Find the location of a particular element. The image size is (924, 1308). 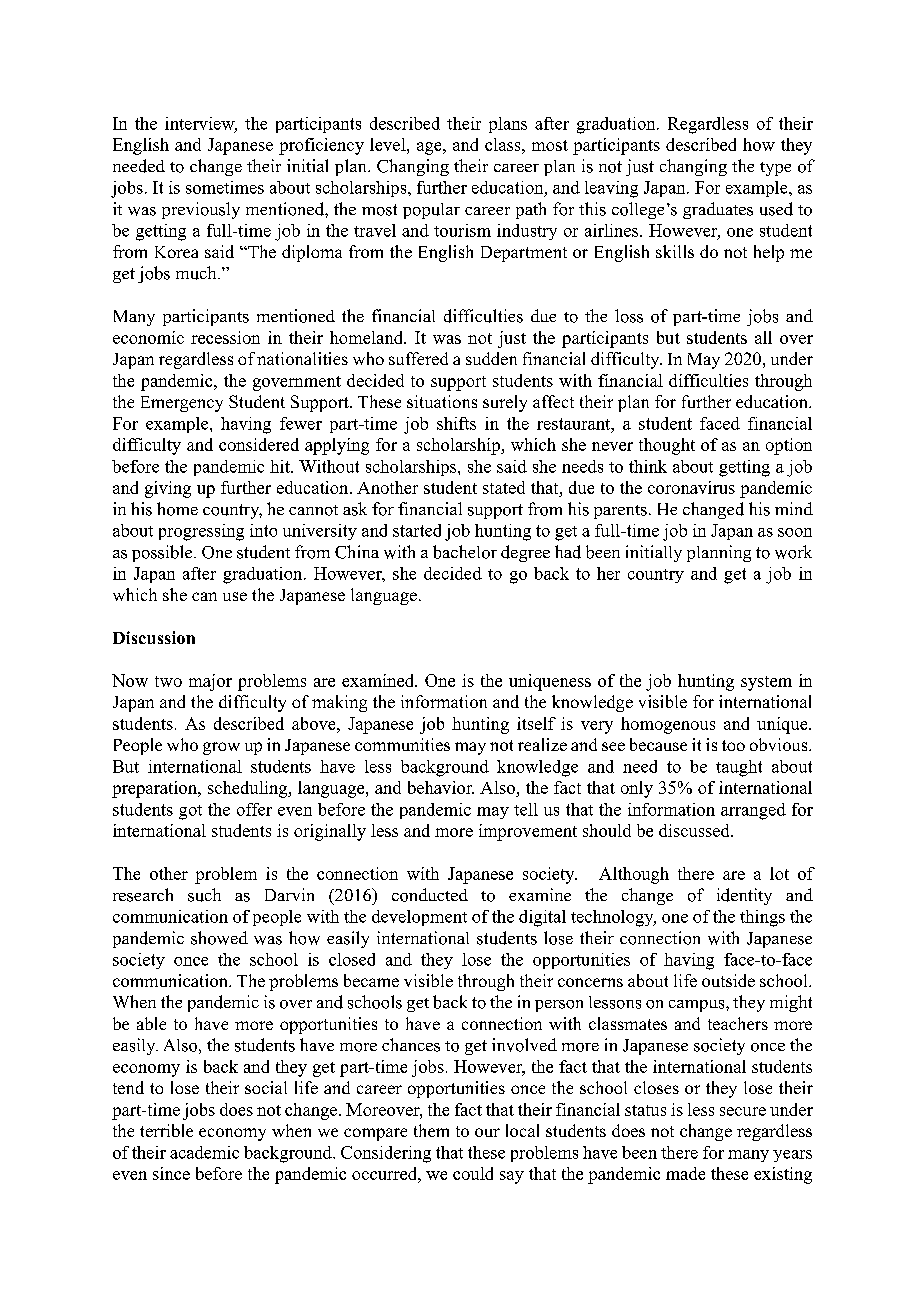

popular is located at coordinates (431, 211).
